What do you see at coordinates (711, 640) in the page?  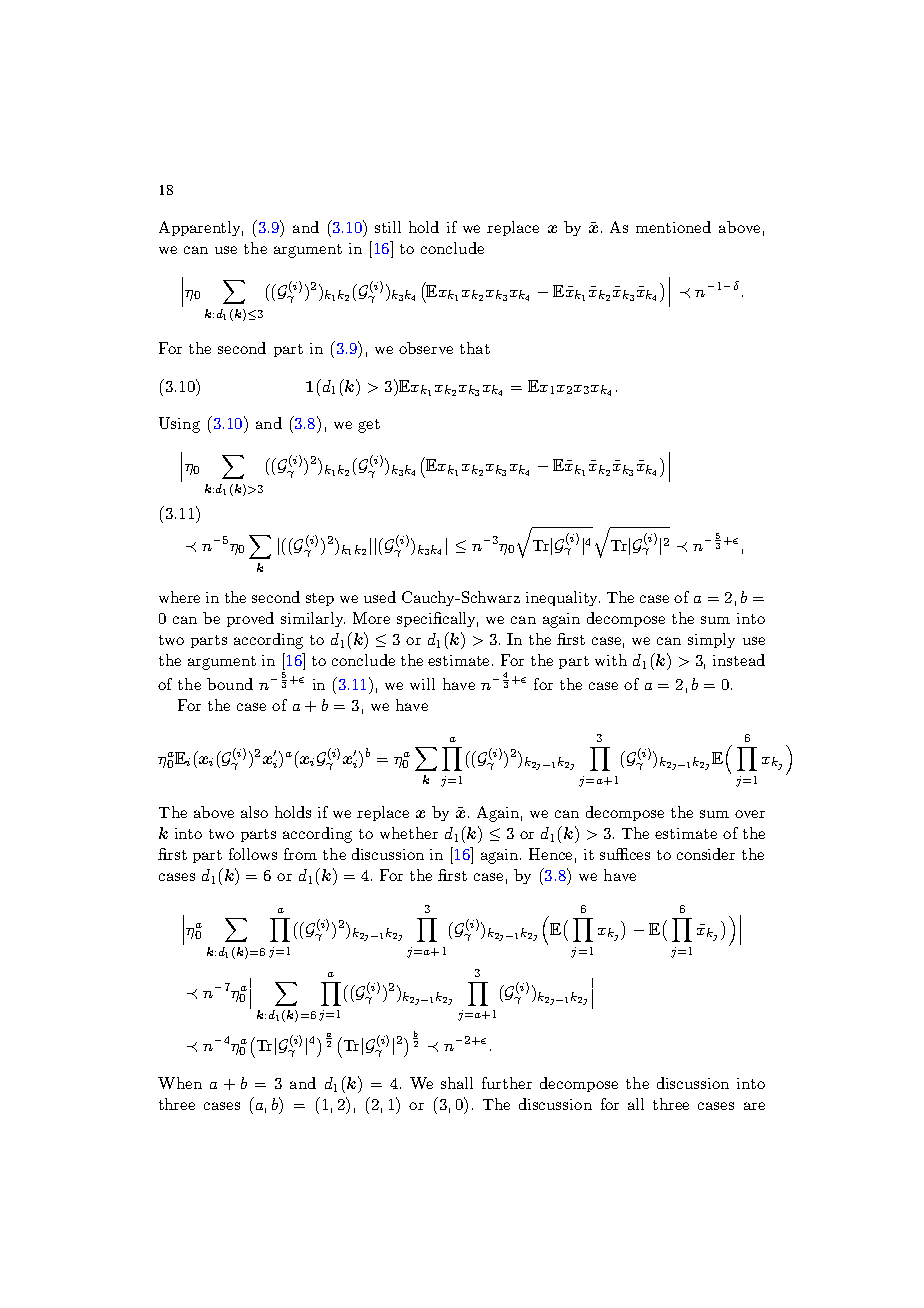 I see `simply` at bounding box center [711, 640].
